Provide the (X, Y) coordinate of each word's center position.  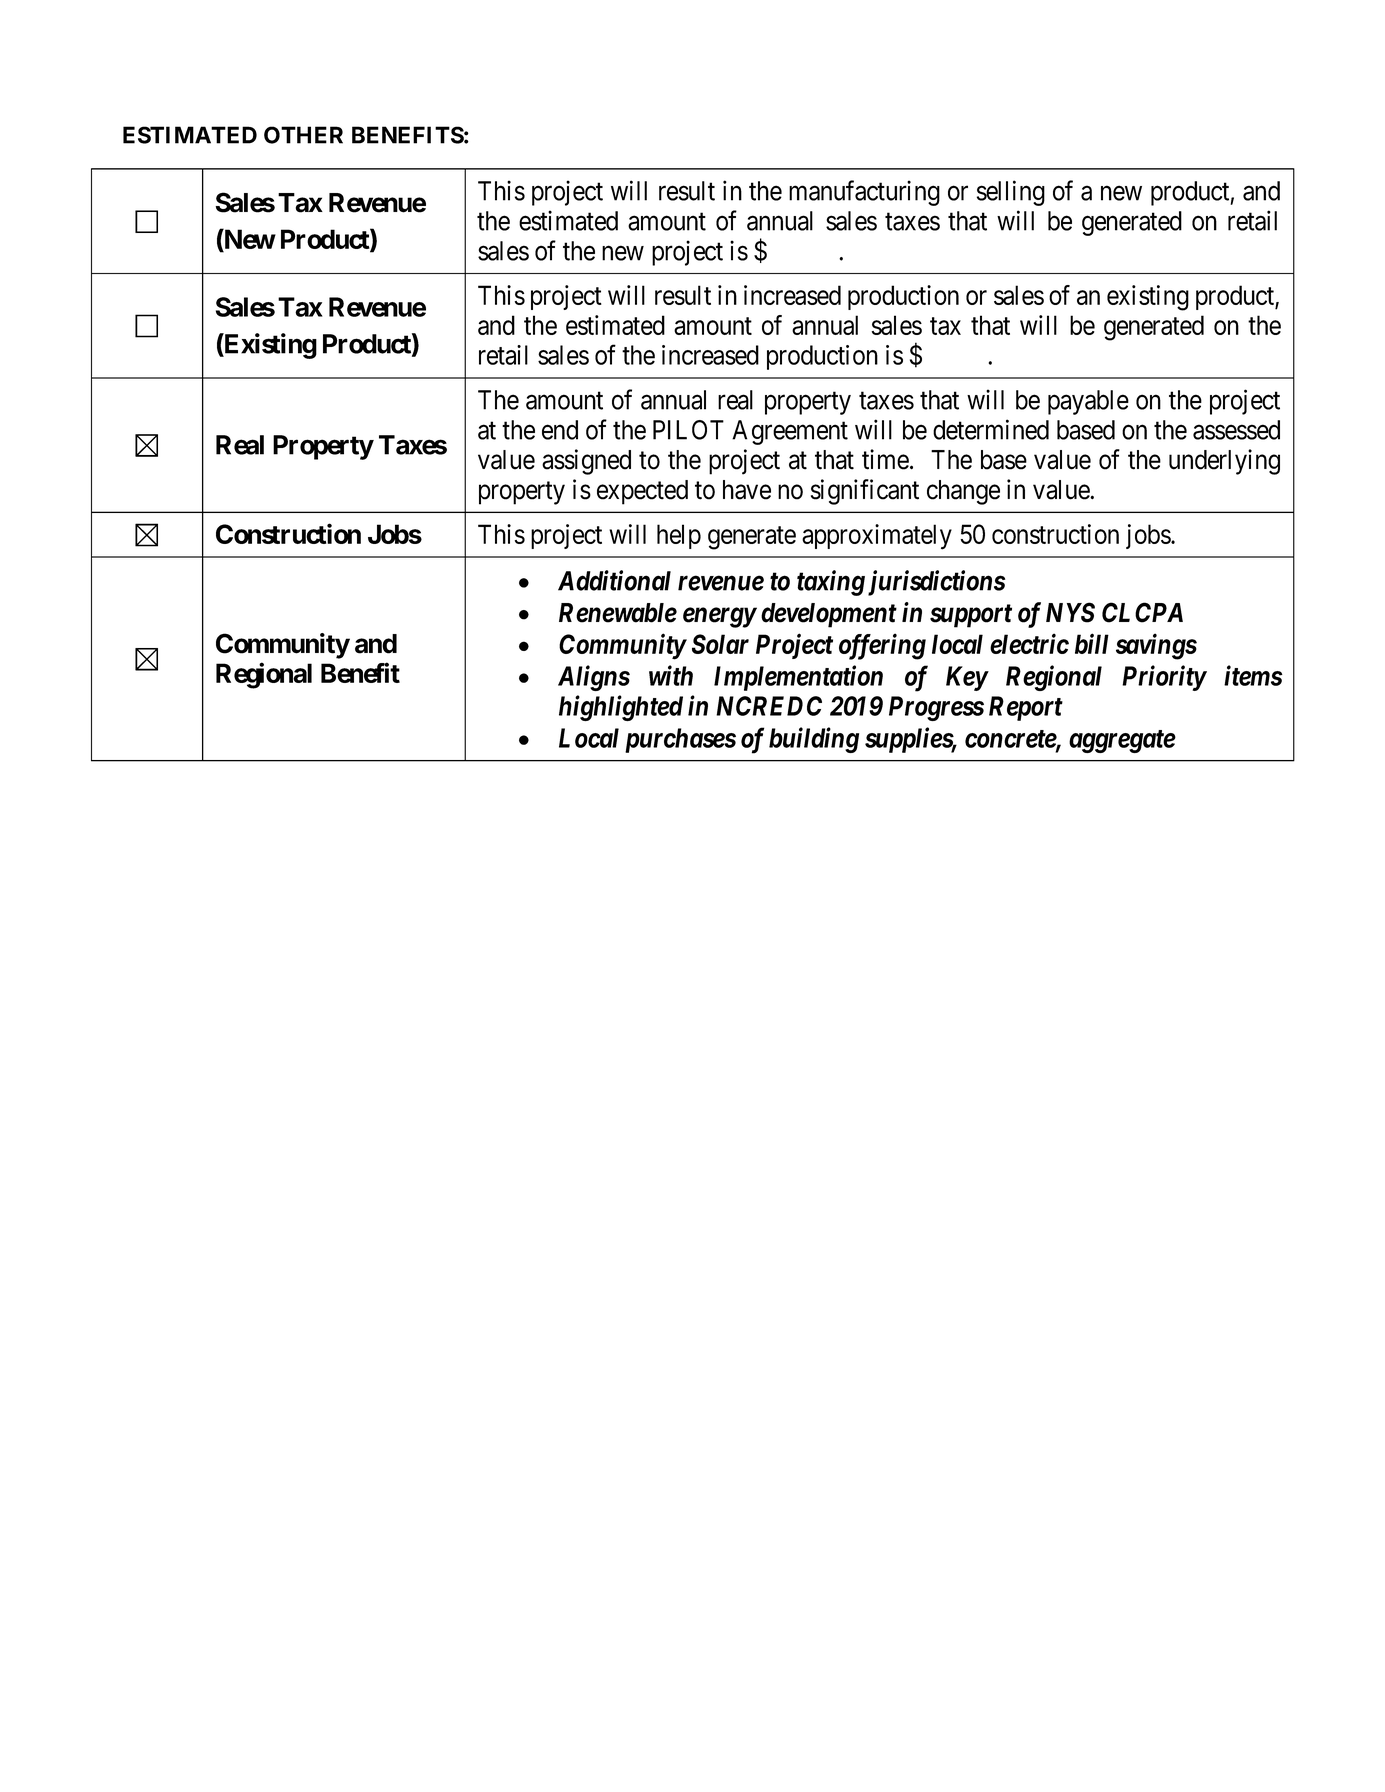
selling (1011, 193)
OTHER (303, 135)
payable (1088, 402)
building (814, 740)
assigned (586, 462)
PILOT (688, 430)
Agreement (790, 432)
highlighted (621, 708)
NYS (1070, 612)
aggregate (1122, 741)
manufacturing (864, 193)
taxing (831, 583)
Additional (614, 580)
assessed (1236, 430)
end (560, 430)
